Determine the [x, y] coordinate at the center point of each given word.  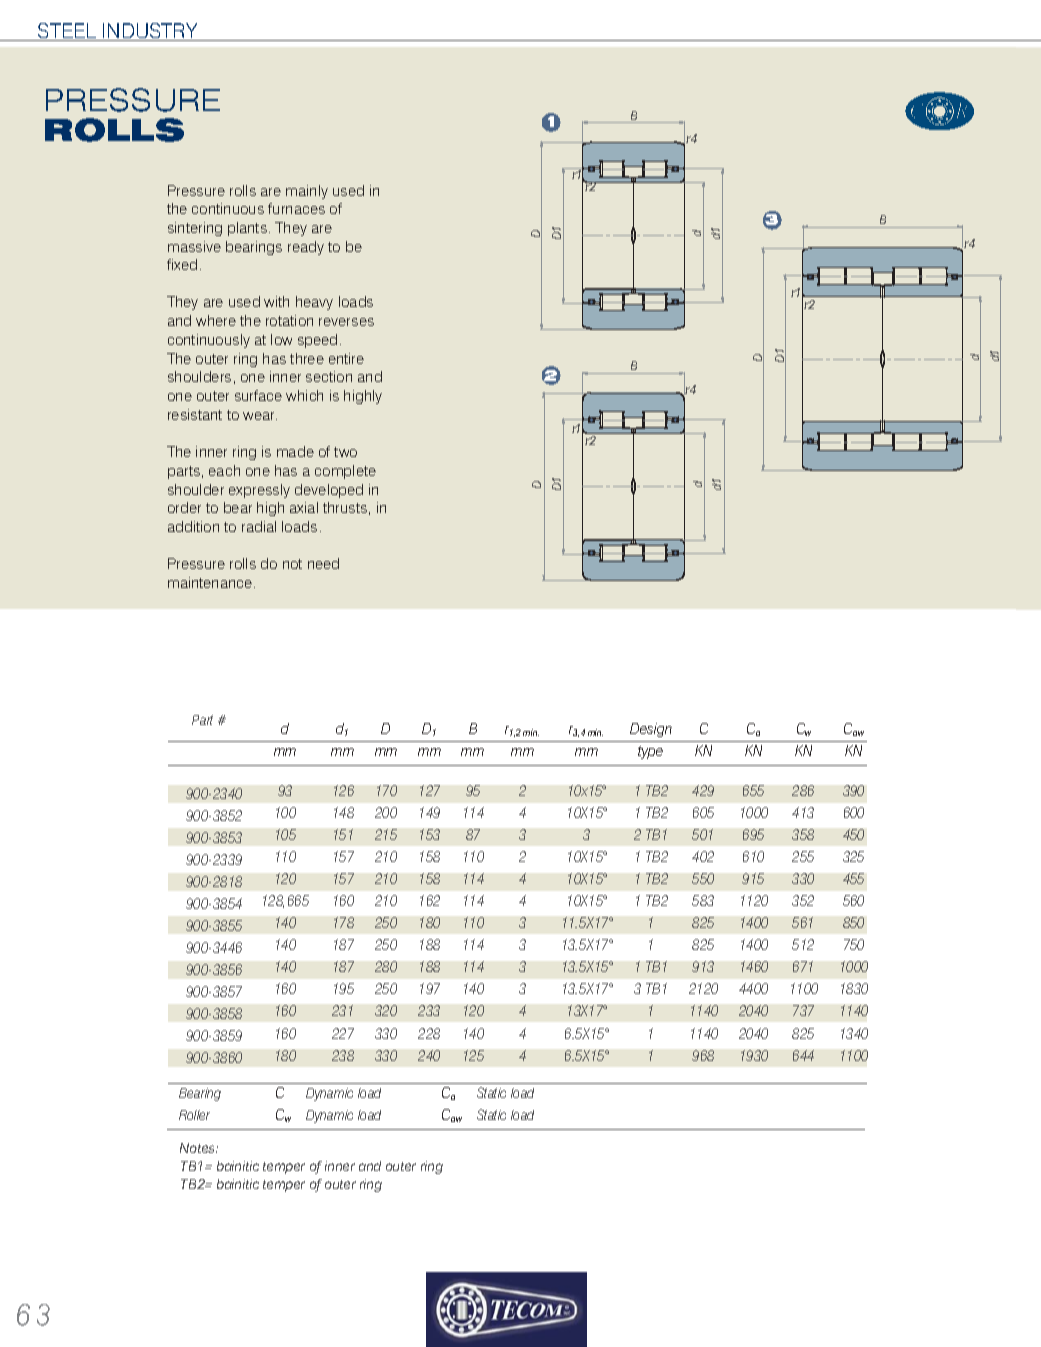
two [345, 452]
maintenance [210, 582]
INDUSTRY [150, 32]
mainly [307, 192]
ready [306, 248]
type [650, 752]
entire [346, 358]
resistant [195, 414]
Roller [194, 1115]
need [323, 563]
